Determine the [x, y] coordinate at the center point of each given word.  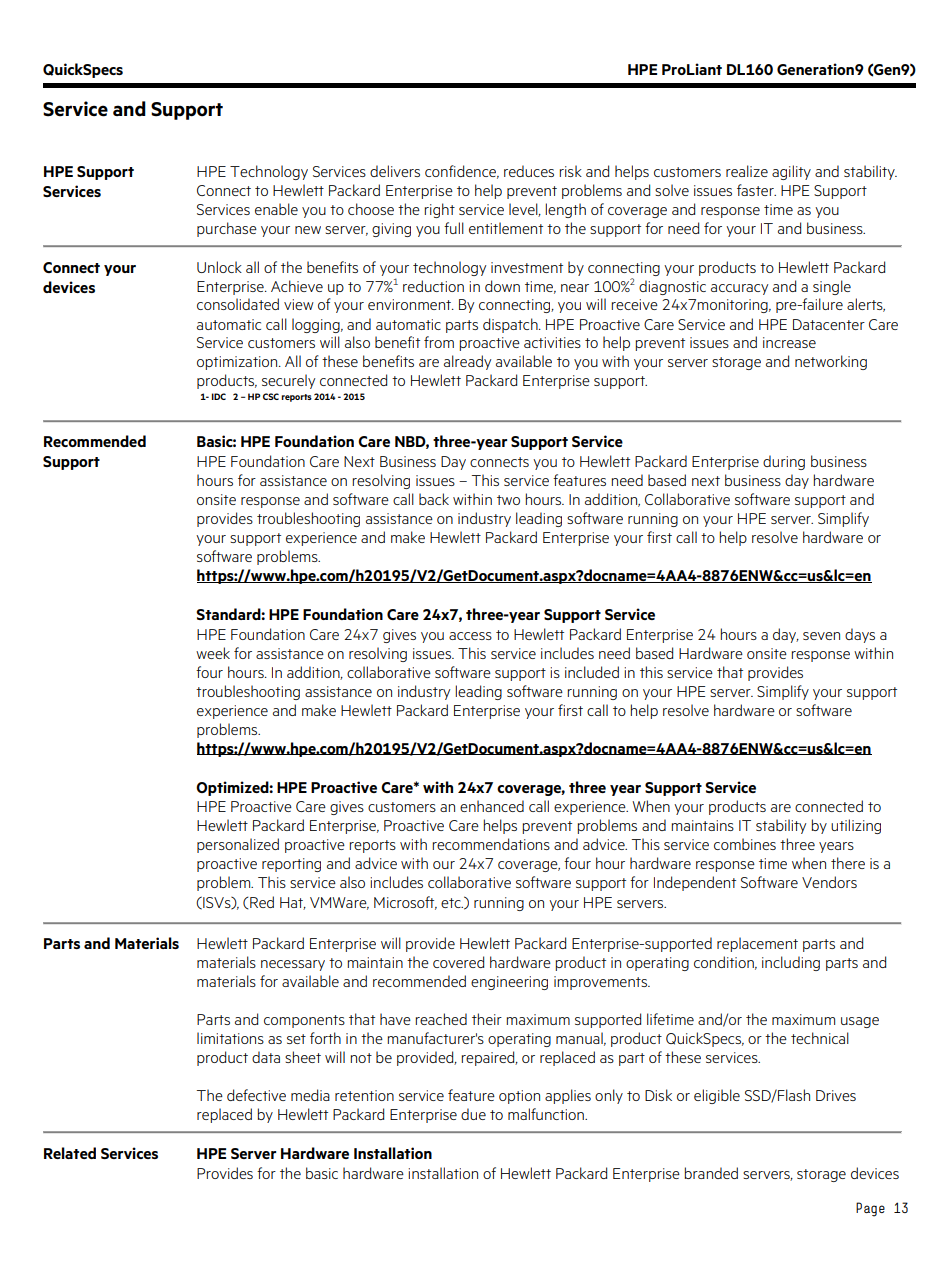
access [470, 636]
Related [70, 1153]
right [439, 210]
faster [756, 190]
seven [821, 636]
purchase [227, 229]
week [213, 653]
